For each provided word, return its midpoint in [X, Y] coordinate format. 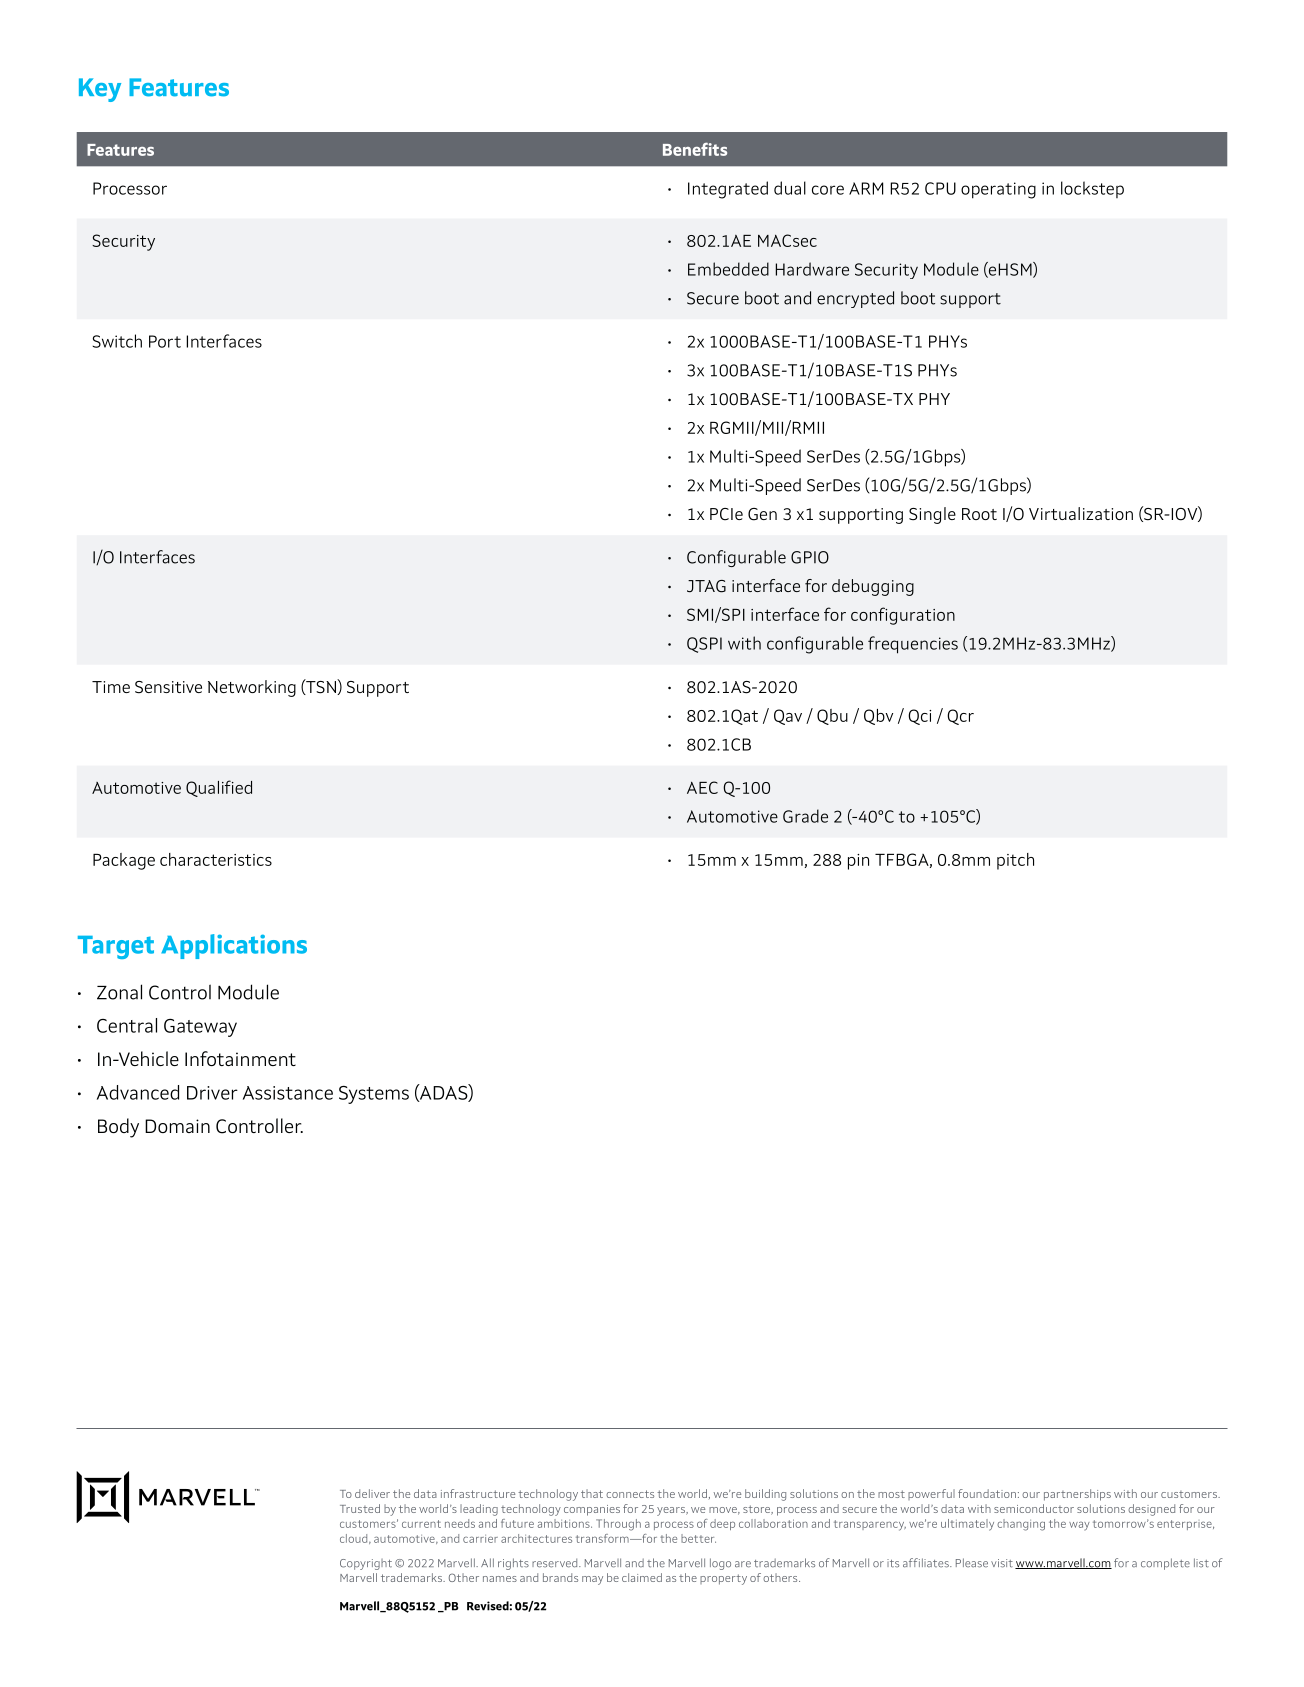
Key [100, 90]
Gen [762, 514]
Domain [177, 1126]
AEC [702, 787]
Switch [117, 341]
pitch [1015, 861]
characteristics [216, 859]
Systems [374, 1095]
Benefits [695, 149]
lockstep [1092, 189]
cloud [355, 1539]
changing [1021, 1525]
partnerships [1077, 1495]
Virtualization [1081, 513]
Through [618, 1525]
